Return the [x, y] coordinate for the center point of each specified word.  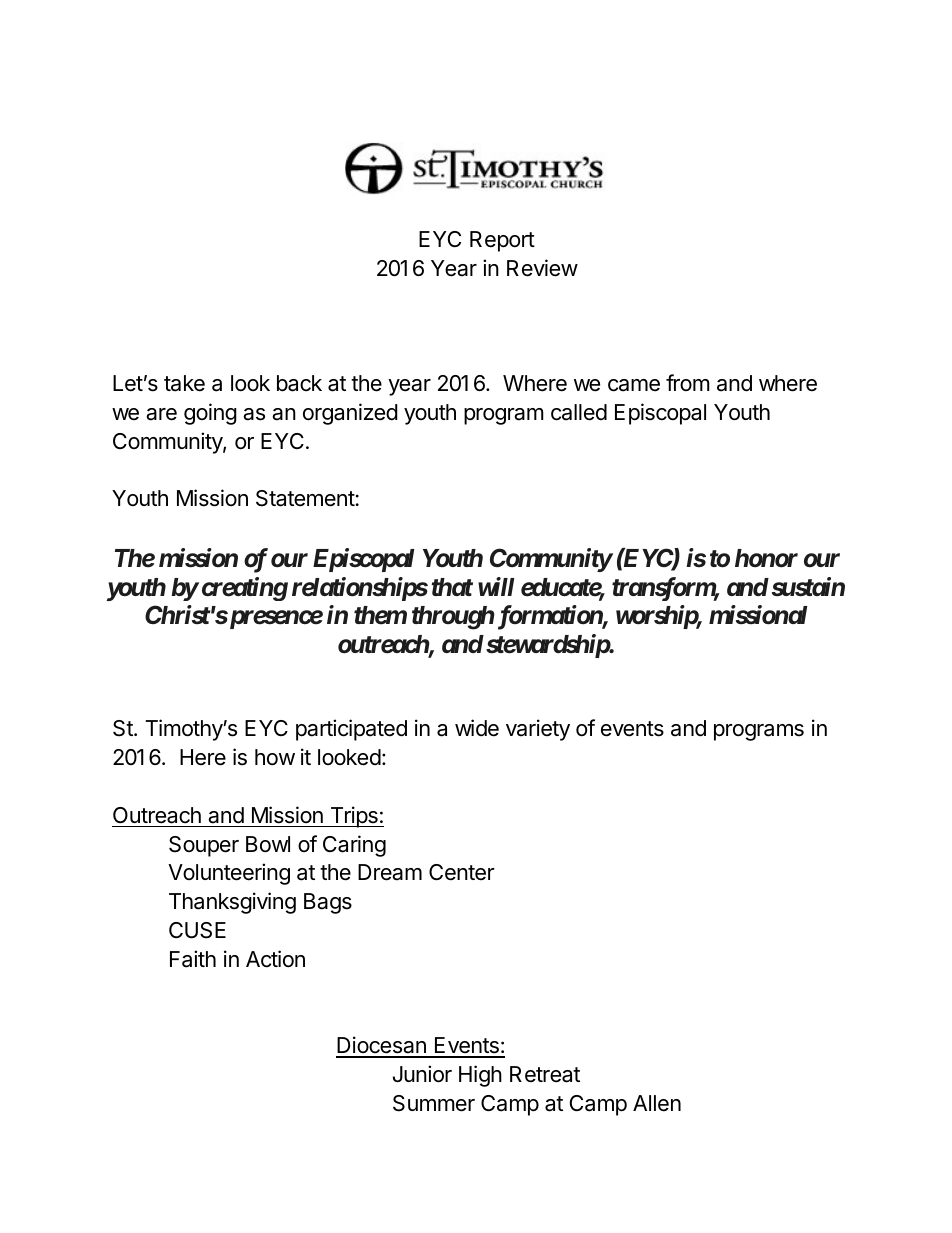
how [275, 757]
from [688, 382]
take [184, 383]
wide [477, 728]
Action [275, 959]
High [480, 1076]
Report [502, 241]
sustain [806, 587]
